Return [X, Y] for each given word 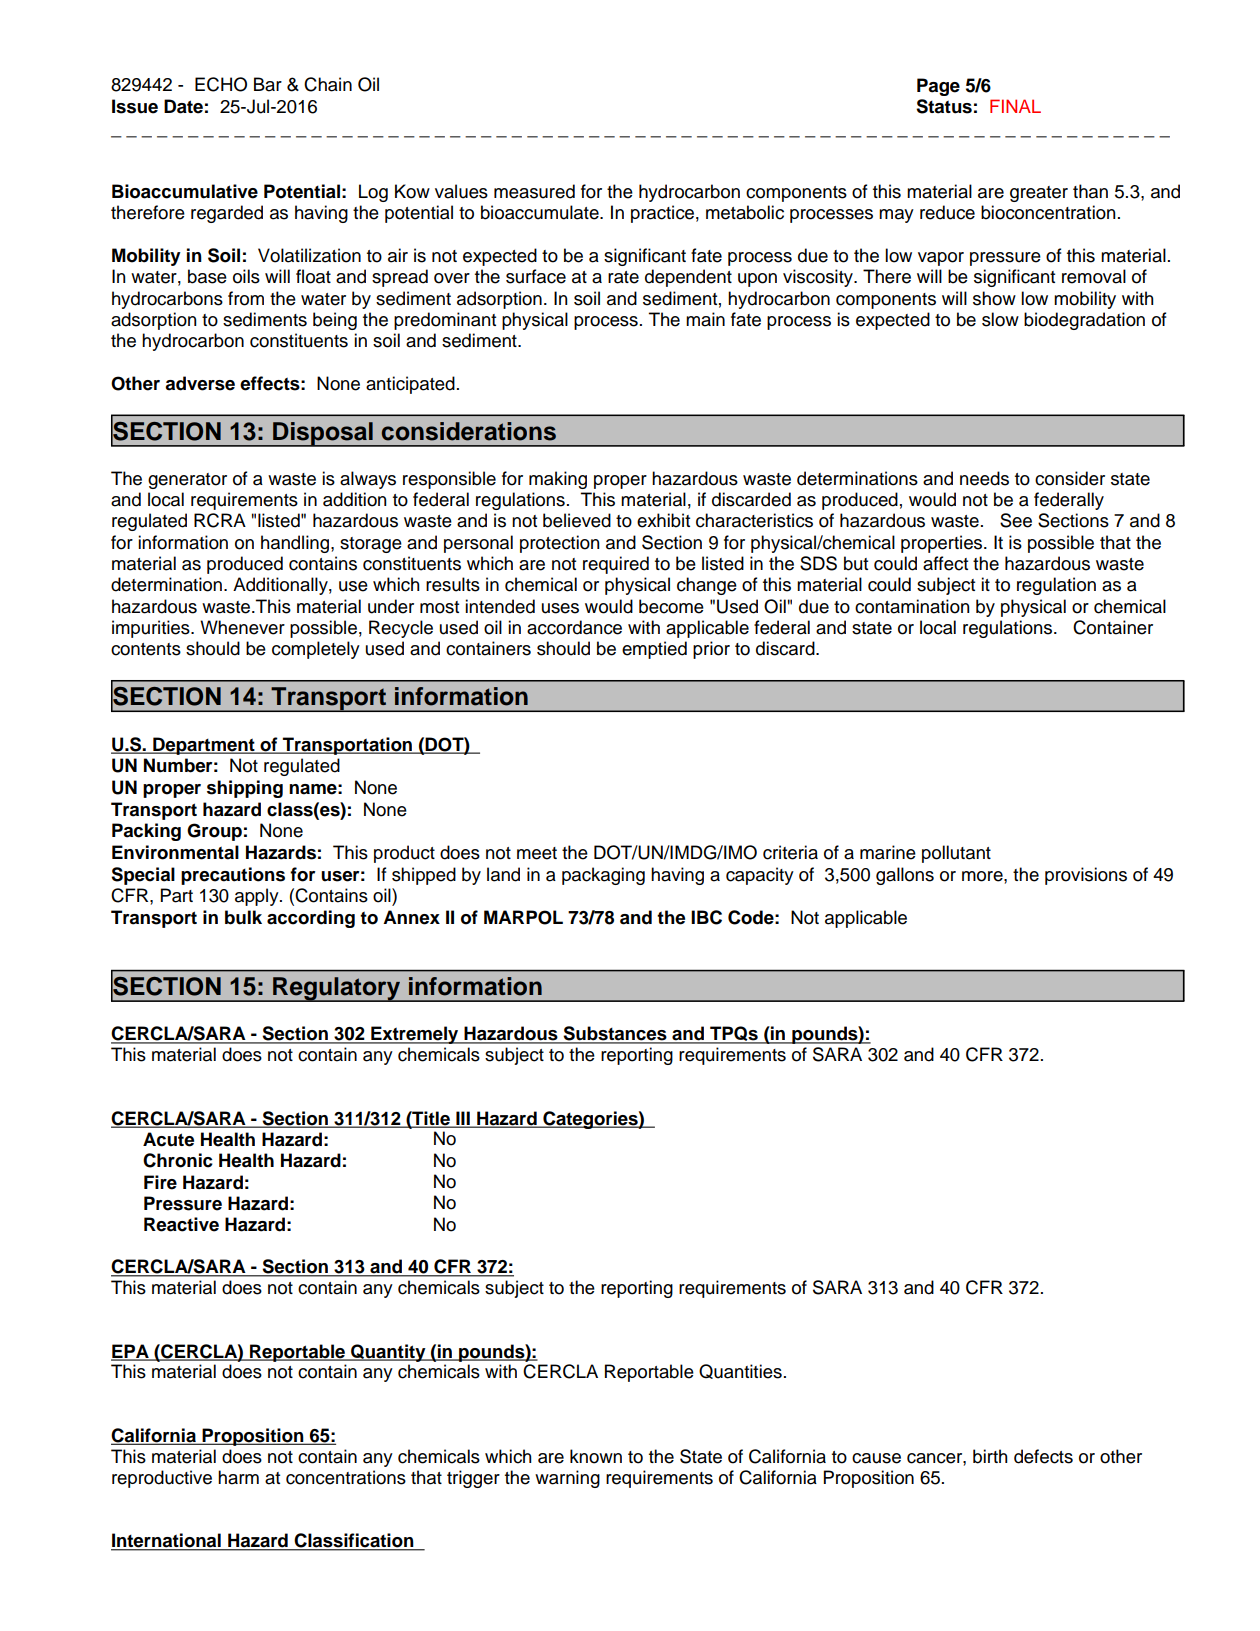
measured [534, 191]
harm [238, 1477]
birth [990, 1456]
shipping [245, 789]
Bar [268, 84]
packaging [603, 876]
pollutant [956, 854]
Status [944, 106]
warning [567, 1479]
